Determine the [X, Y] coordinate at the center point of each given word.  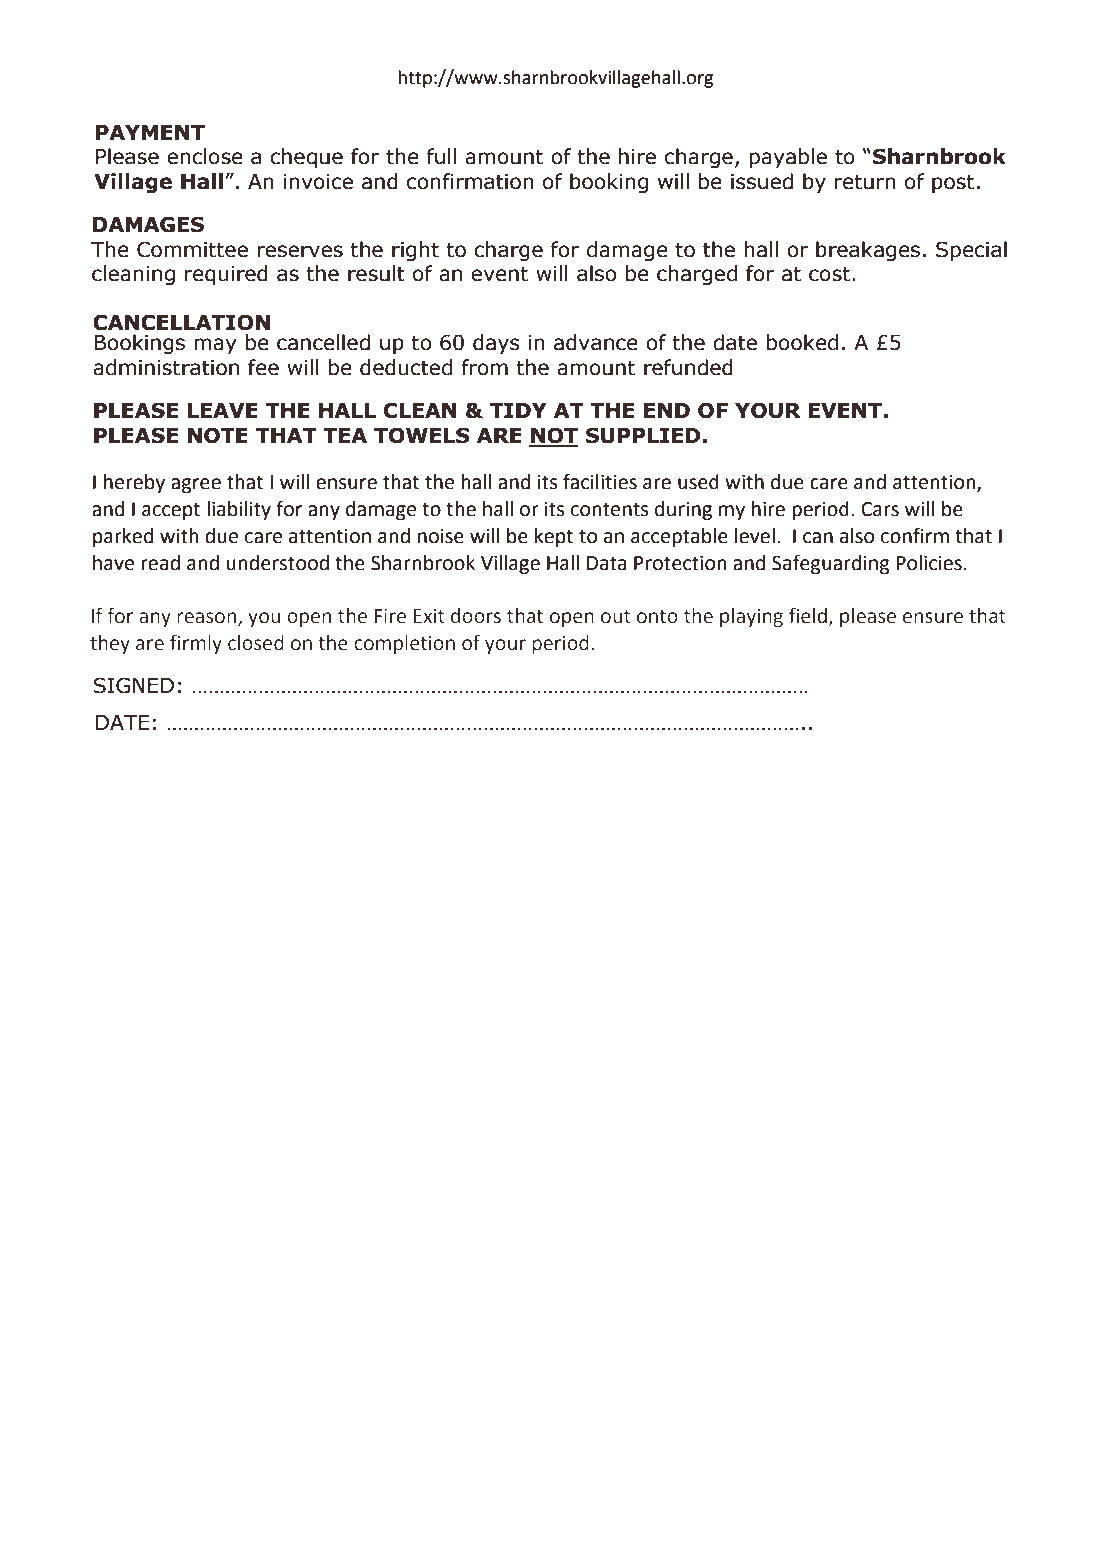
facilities [600, 481]
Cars [880, 509]
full [441, 156]
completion [404, 644]
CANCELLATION [181, 322]
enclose [205, 156]
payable [788, 158]
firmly [196, 644]
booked [802, 342]
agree [196, 485]
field [808, 616]
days [496, 344]
